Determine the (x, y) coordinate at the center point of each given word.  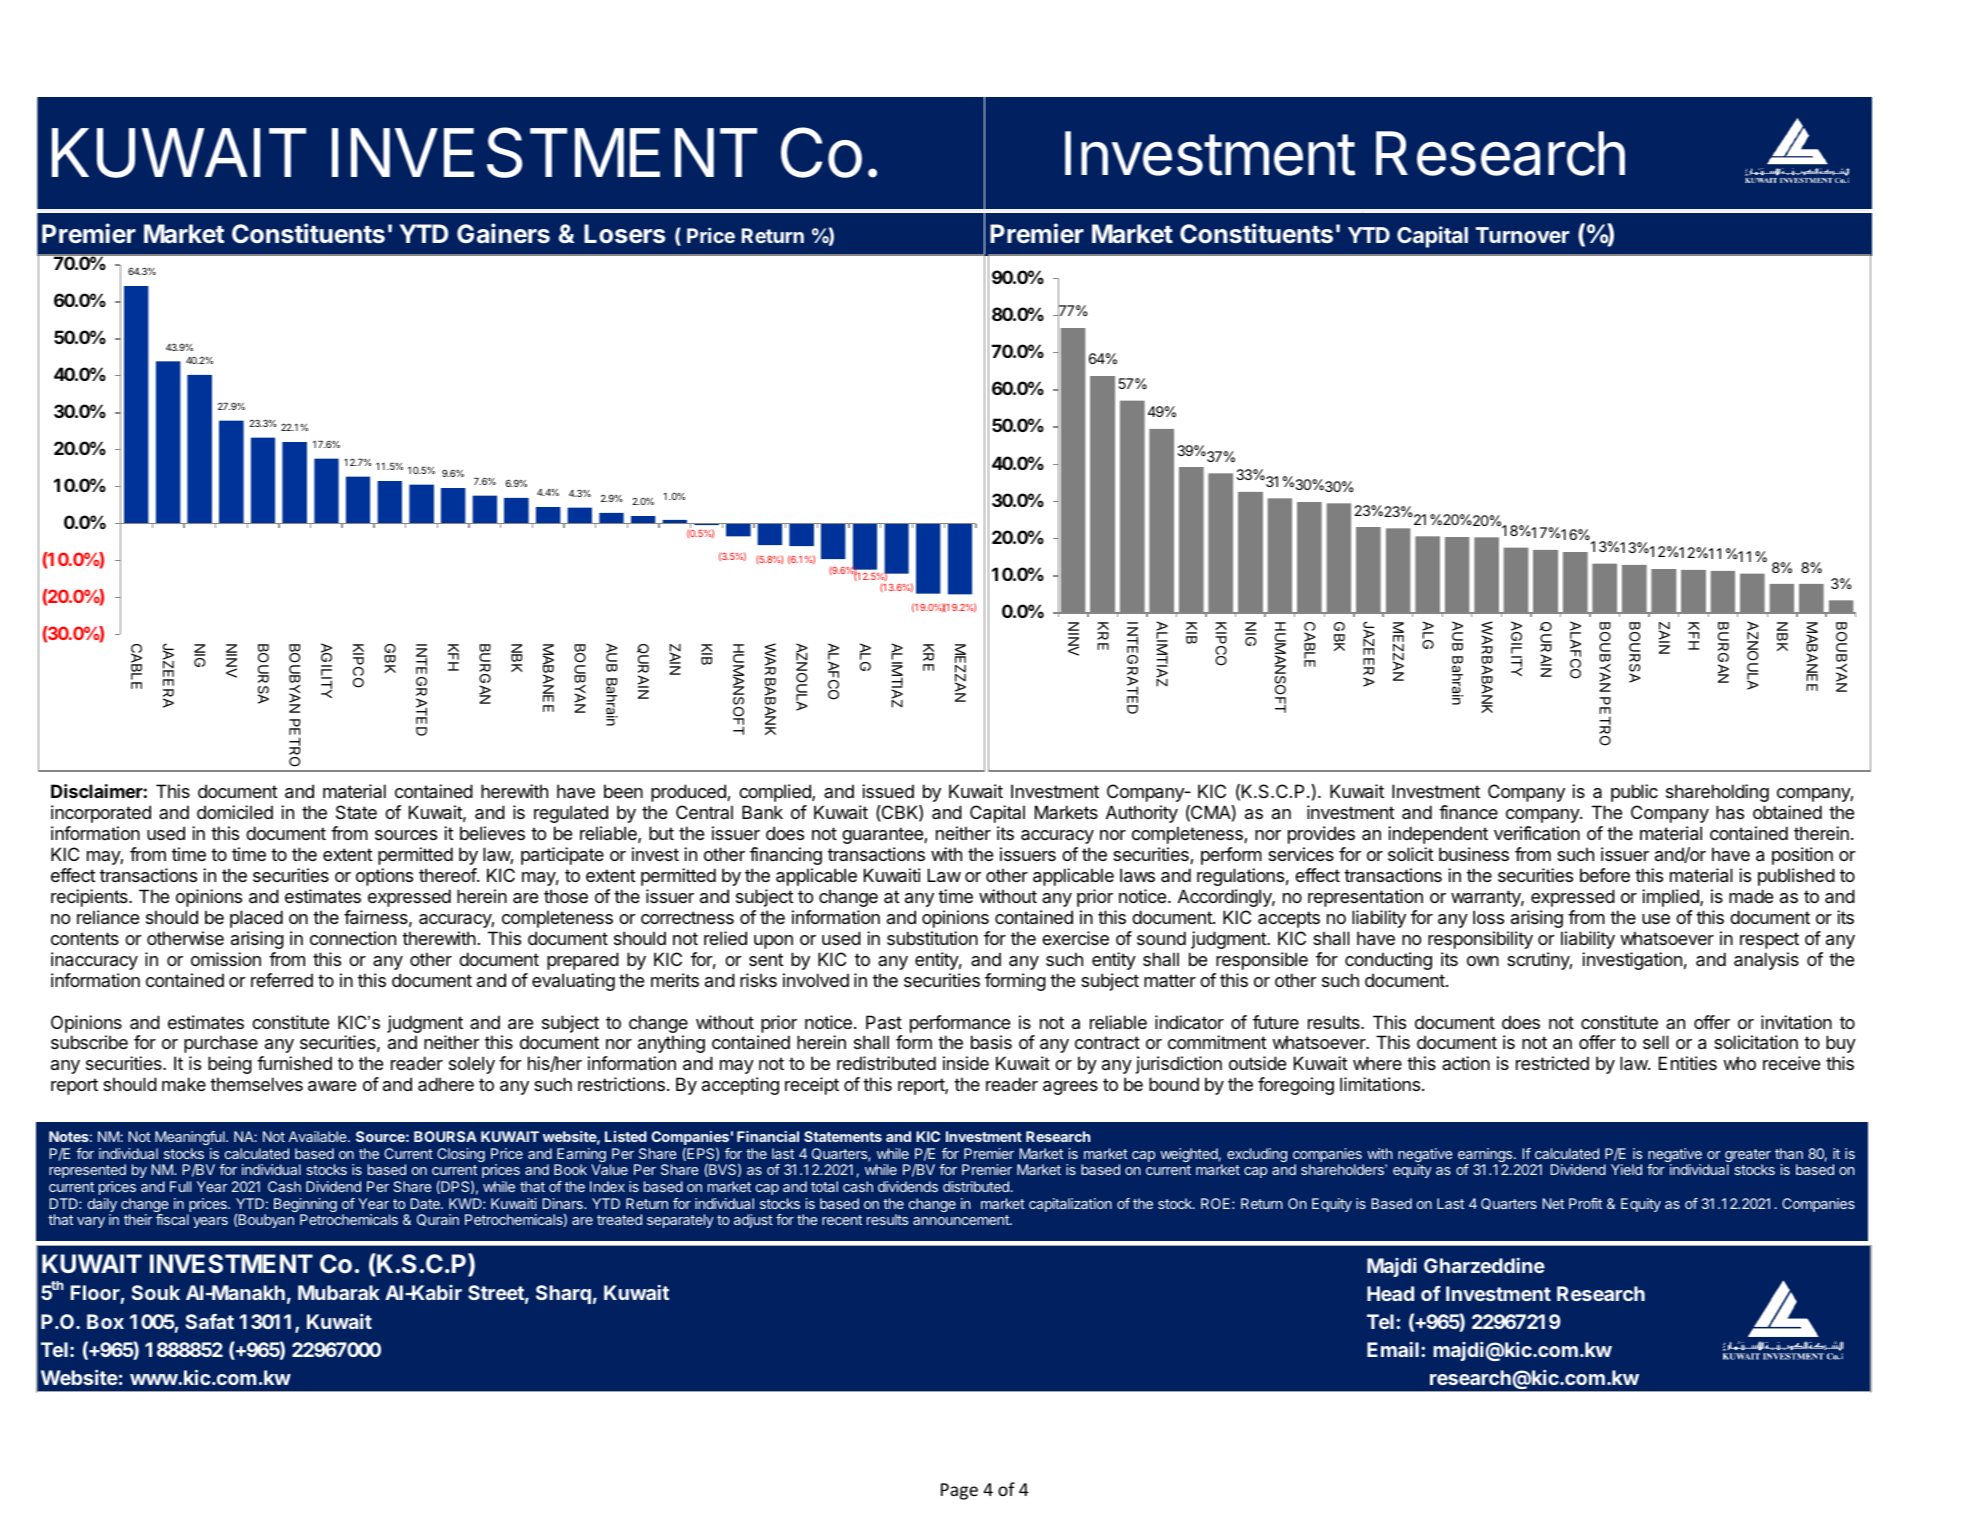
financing (786, 856)
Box (105, 1321)
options (384, 877)
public (1634, 793)
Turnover (1523, 235)
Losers (624, 234)
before (1605, 875)
